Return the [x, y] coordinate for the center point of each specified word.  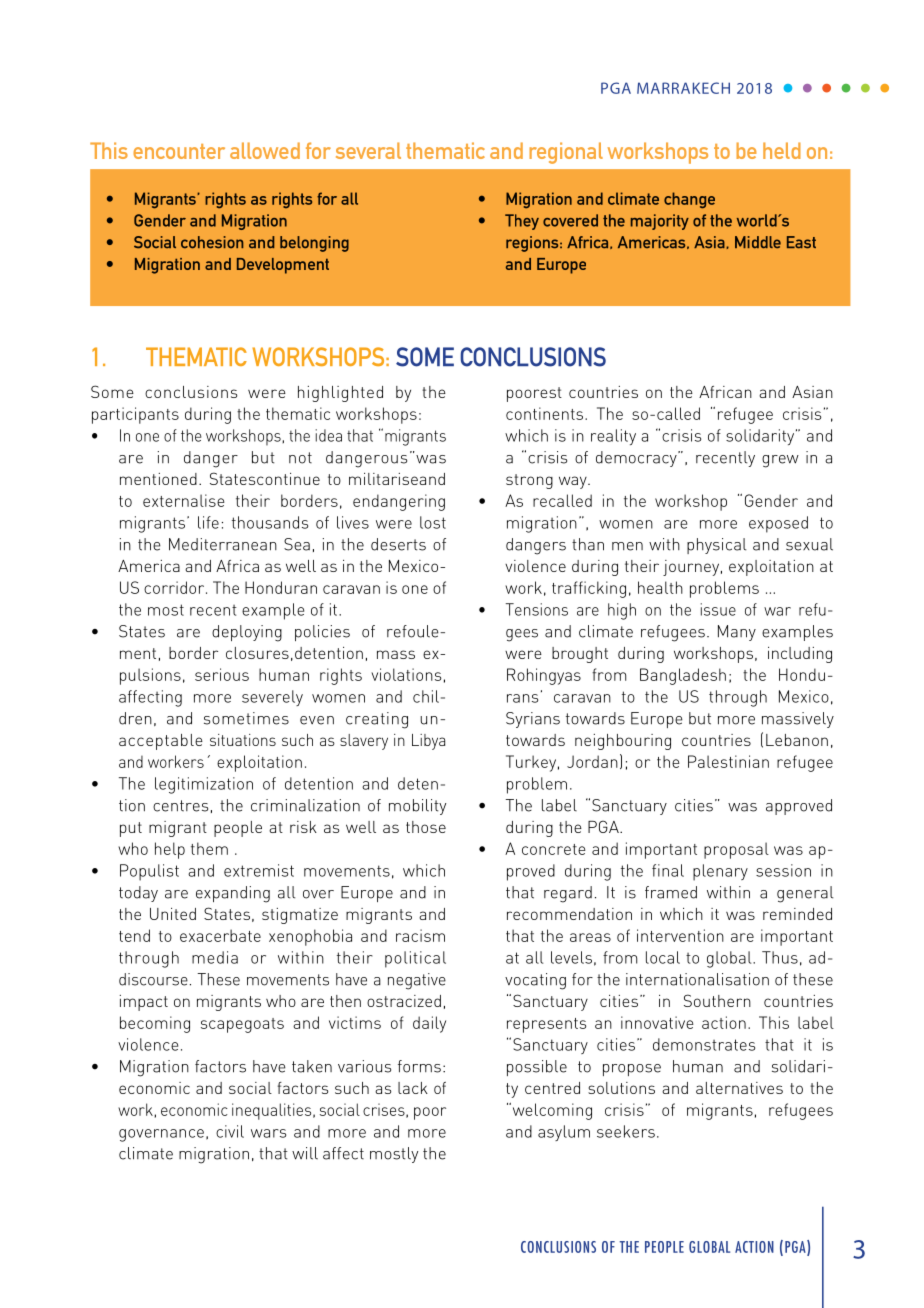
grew [780, 461]
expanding [233, 894]
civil [230, 1131]
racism [420, 935]
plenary [720, 872]
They [522, 222]
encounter [179, 151]
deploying [247, 633]
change [689, 200]
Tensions [537, 609]
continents [546, 413]
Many [737, 633]
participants [135, 415]
